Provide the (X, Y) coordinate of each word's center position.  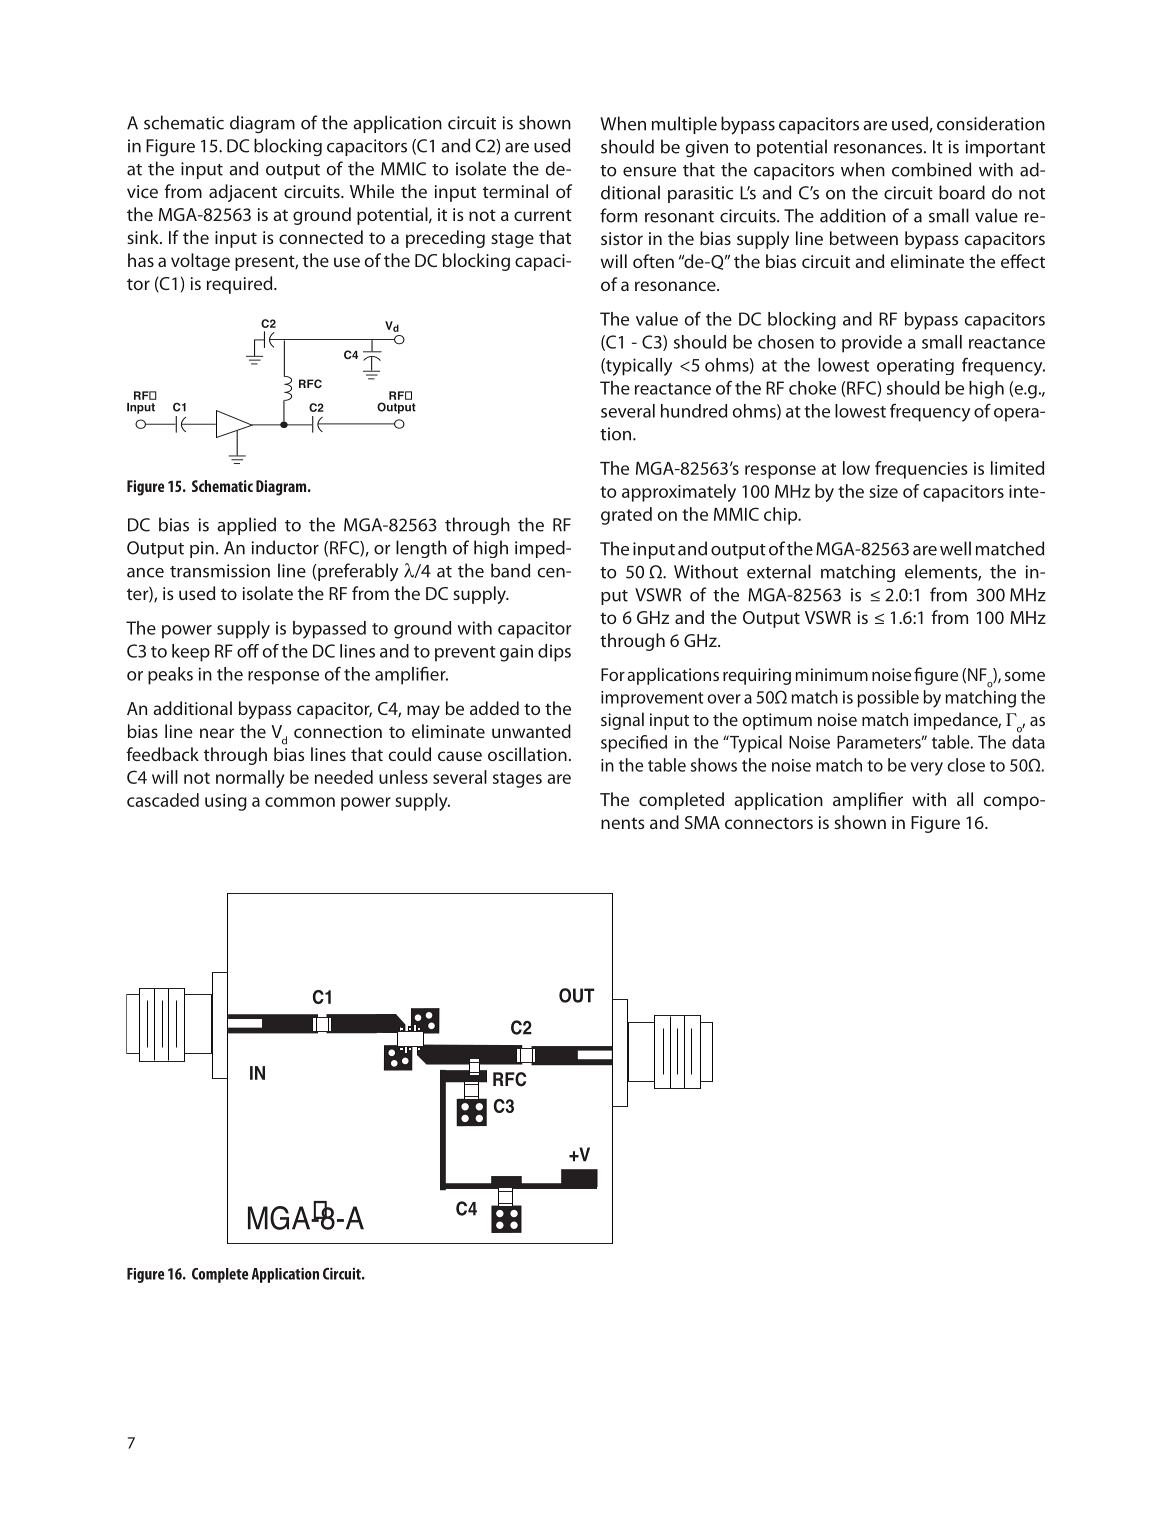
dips (554, 653)
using (226, 802)
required (241, 285)
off (248, 651)
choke (812, 388)
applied (246, 526)
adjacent (243, 193)
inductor (285, 547)
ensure (649, 172)
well (955, 548)
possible (888, 698)
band (510, 570)
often (653, 261)
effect (1023, 261)
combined (931, 169)
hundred (694, 411)
